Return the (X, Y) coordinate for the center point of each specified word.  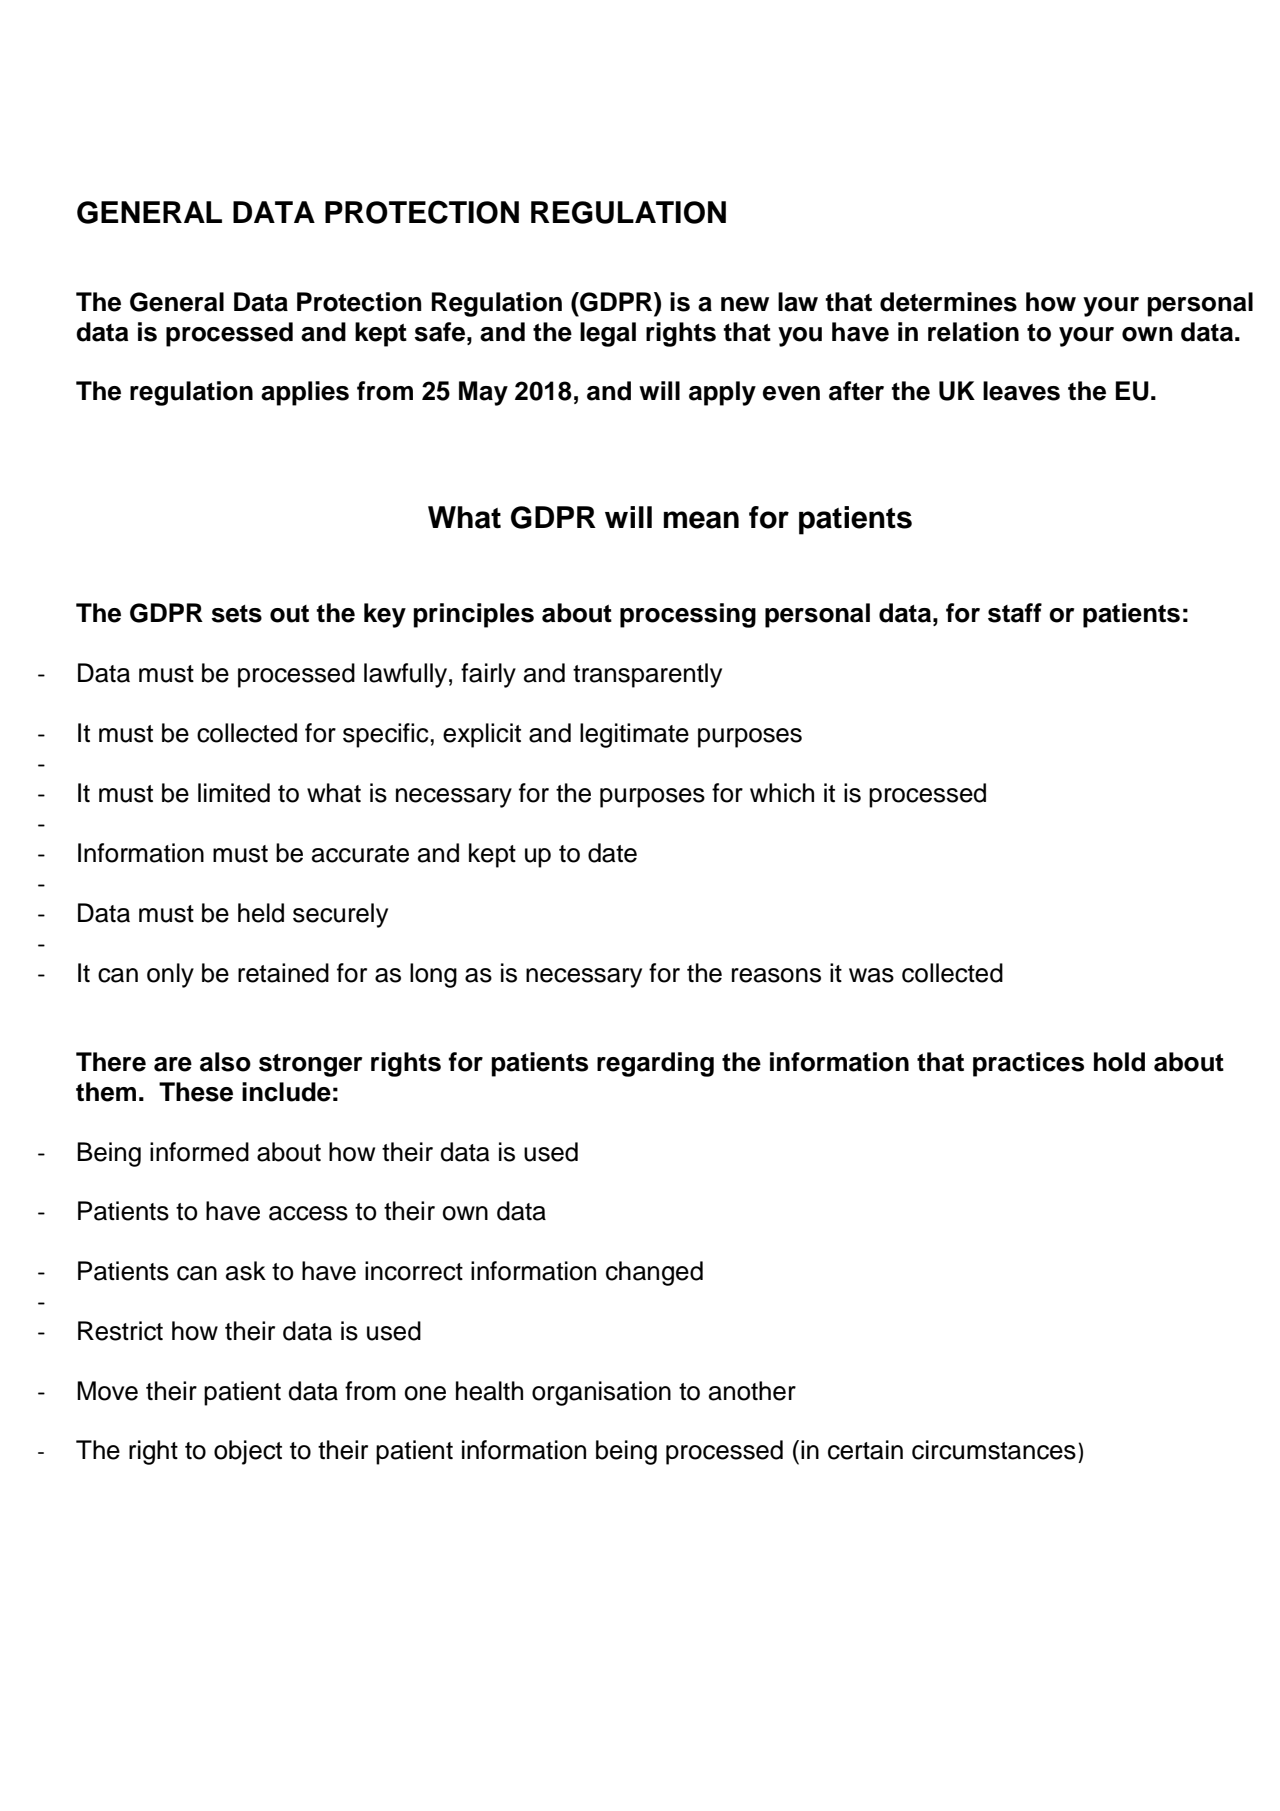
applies (305, 393)
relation (973, 332)
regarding (655, 1064)
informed (199, 1152)
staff (1015, 613)
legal (608, 334)
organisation (601, 1393)
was (871, 975)
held (261, 913)
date (612, 853)
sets (236, 614)
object (248, 1452)
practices (1028, 1064)
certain (865, 1450)
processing (688, 615)
